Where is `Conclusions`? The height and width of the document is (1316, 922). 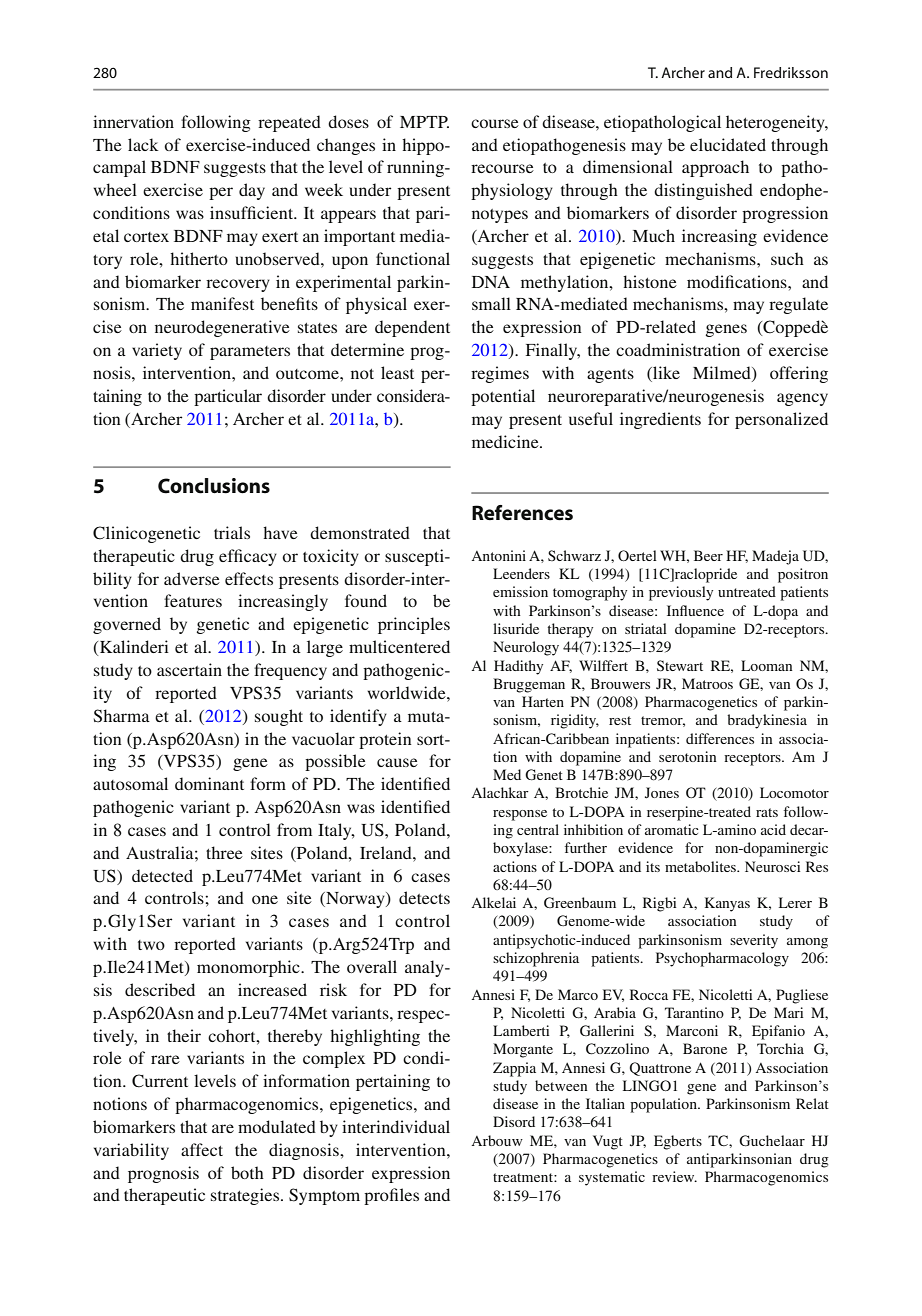
Conclusions is located at coordinates (214, 486).
